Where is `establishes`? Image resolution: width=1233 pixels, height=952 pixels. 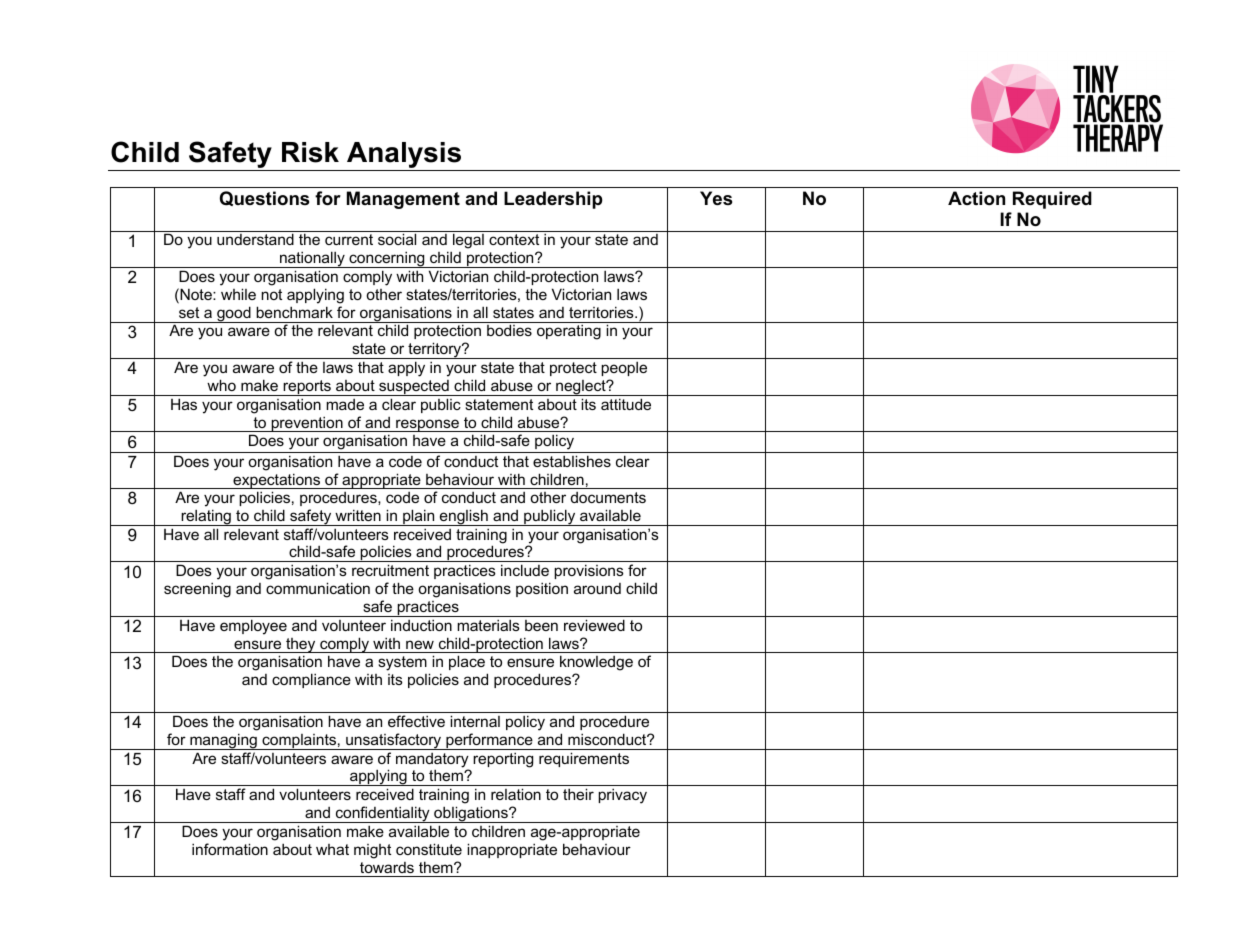
establishes is located at coordinates (572, 461).
